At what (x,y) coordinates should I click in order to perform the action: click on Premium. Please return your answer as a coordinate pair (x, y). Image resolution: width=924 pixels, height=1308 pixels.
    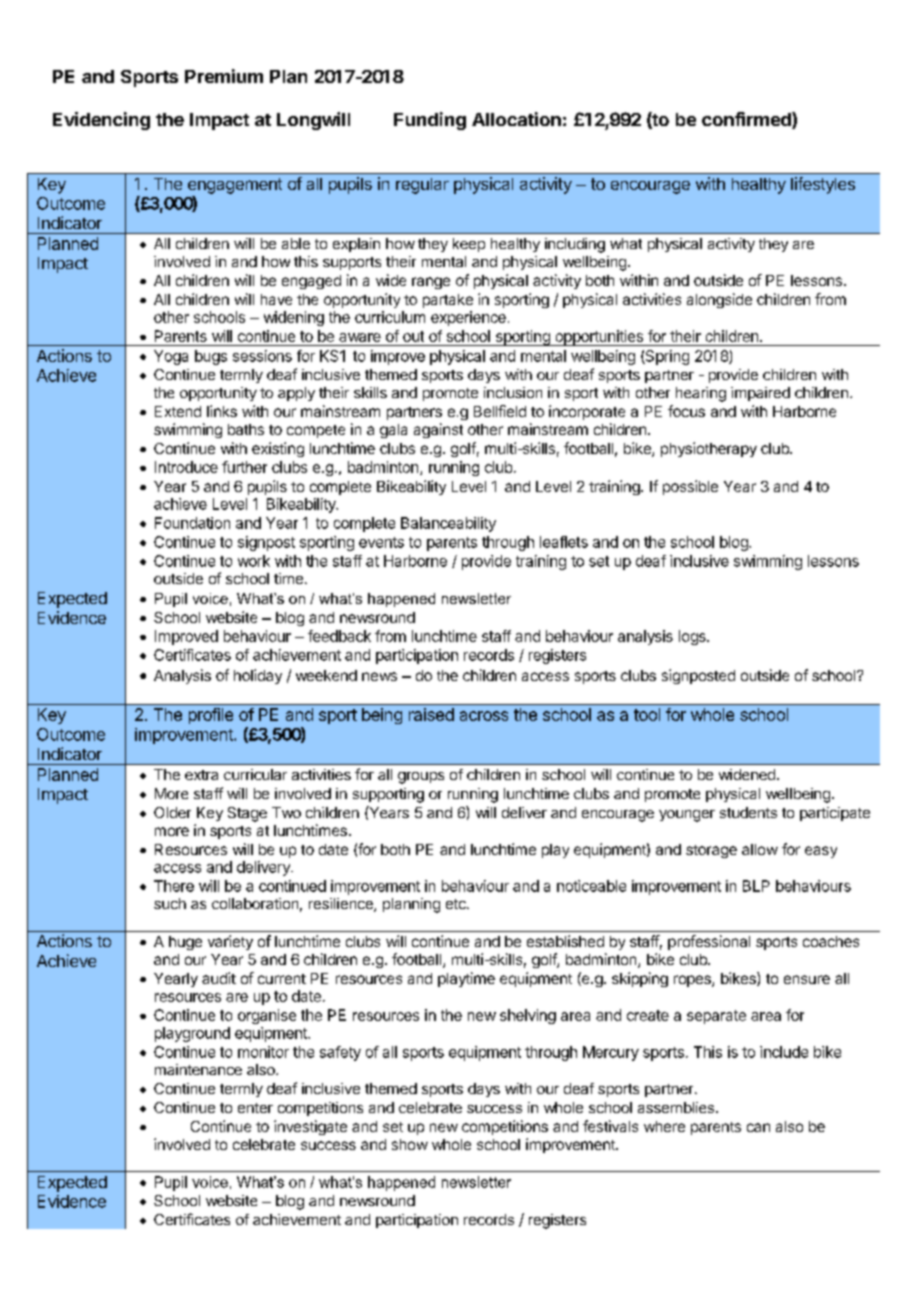
    Looking at the image, I should click on (224, 76).
